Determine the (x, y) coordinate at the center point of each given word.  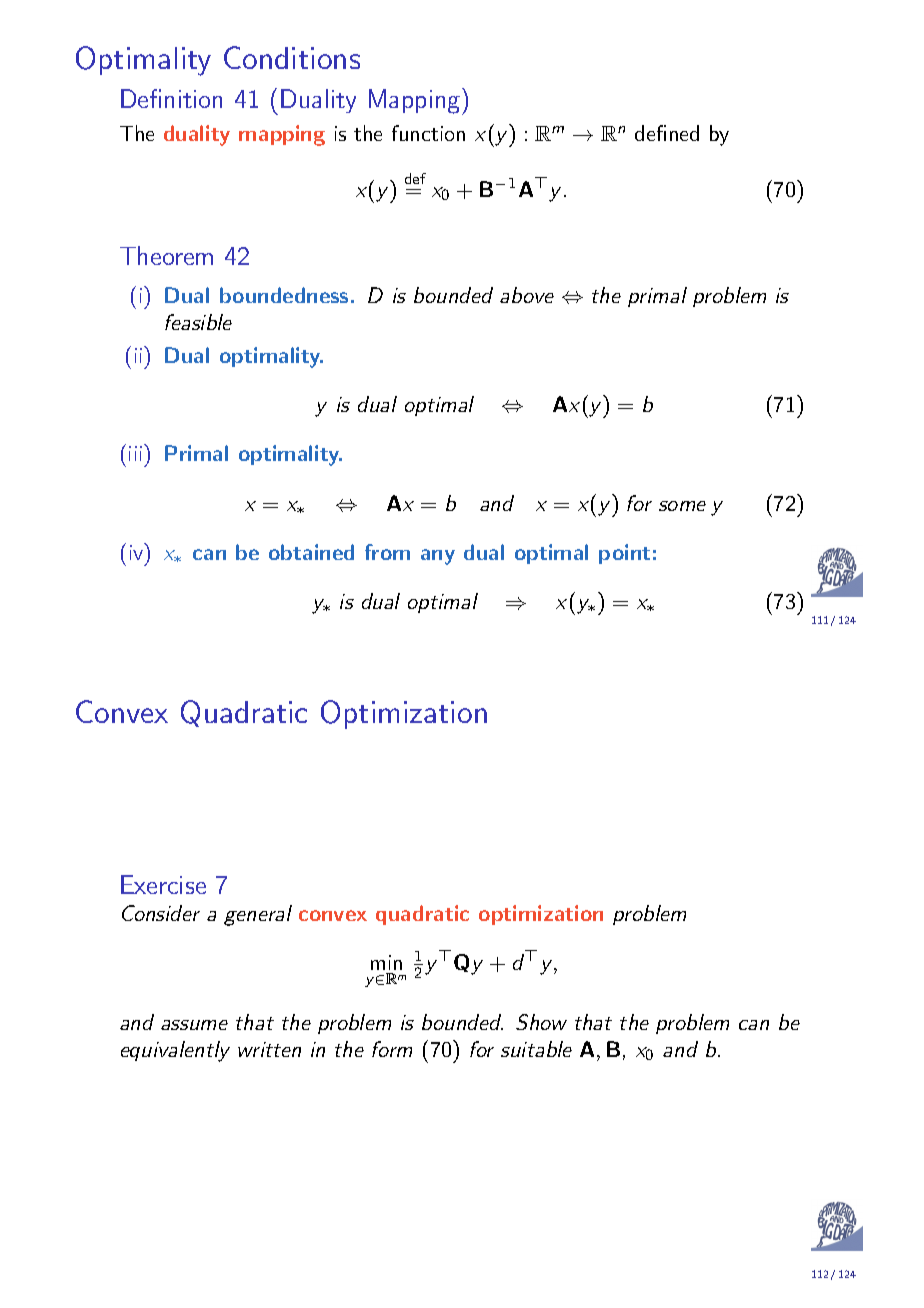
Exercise (163, 884)
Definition (171, 98)
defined (667, 133)
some (682, 506)
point (624, 554)
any (438, 557)
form (392, 1049)
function (428, 133)
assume (194, 1025)
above (527, 295)
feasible (198, 322)
